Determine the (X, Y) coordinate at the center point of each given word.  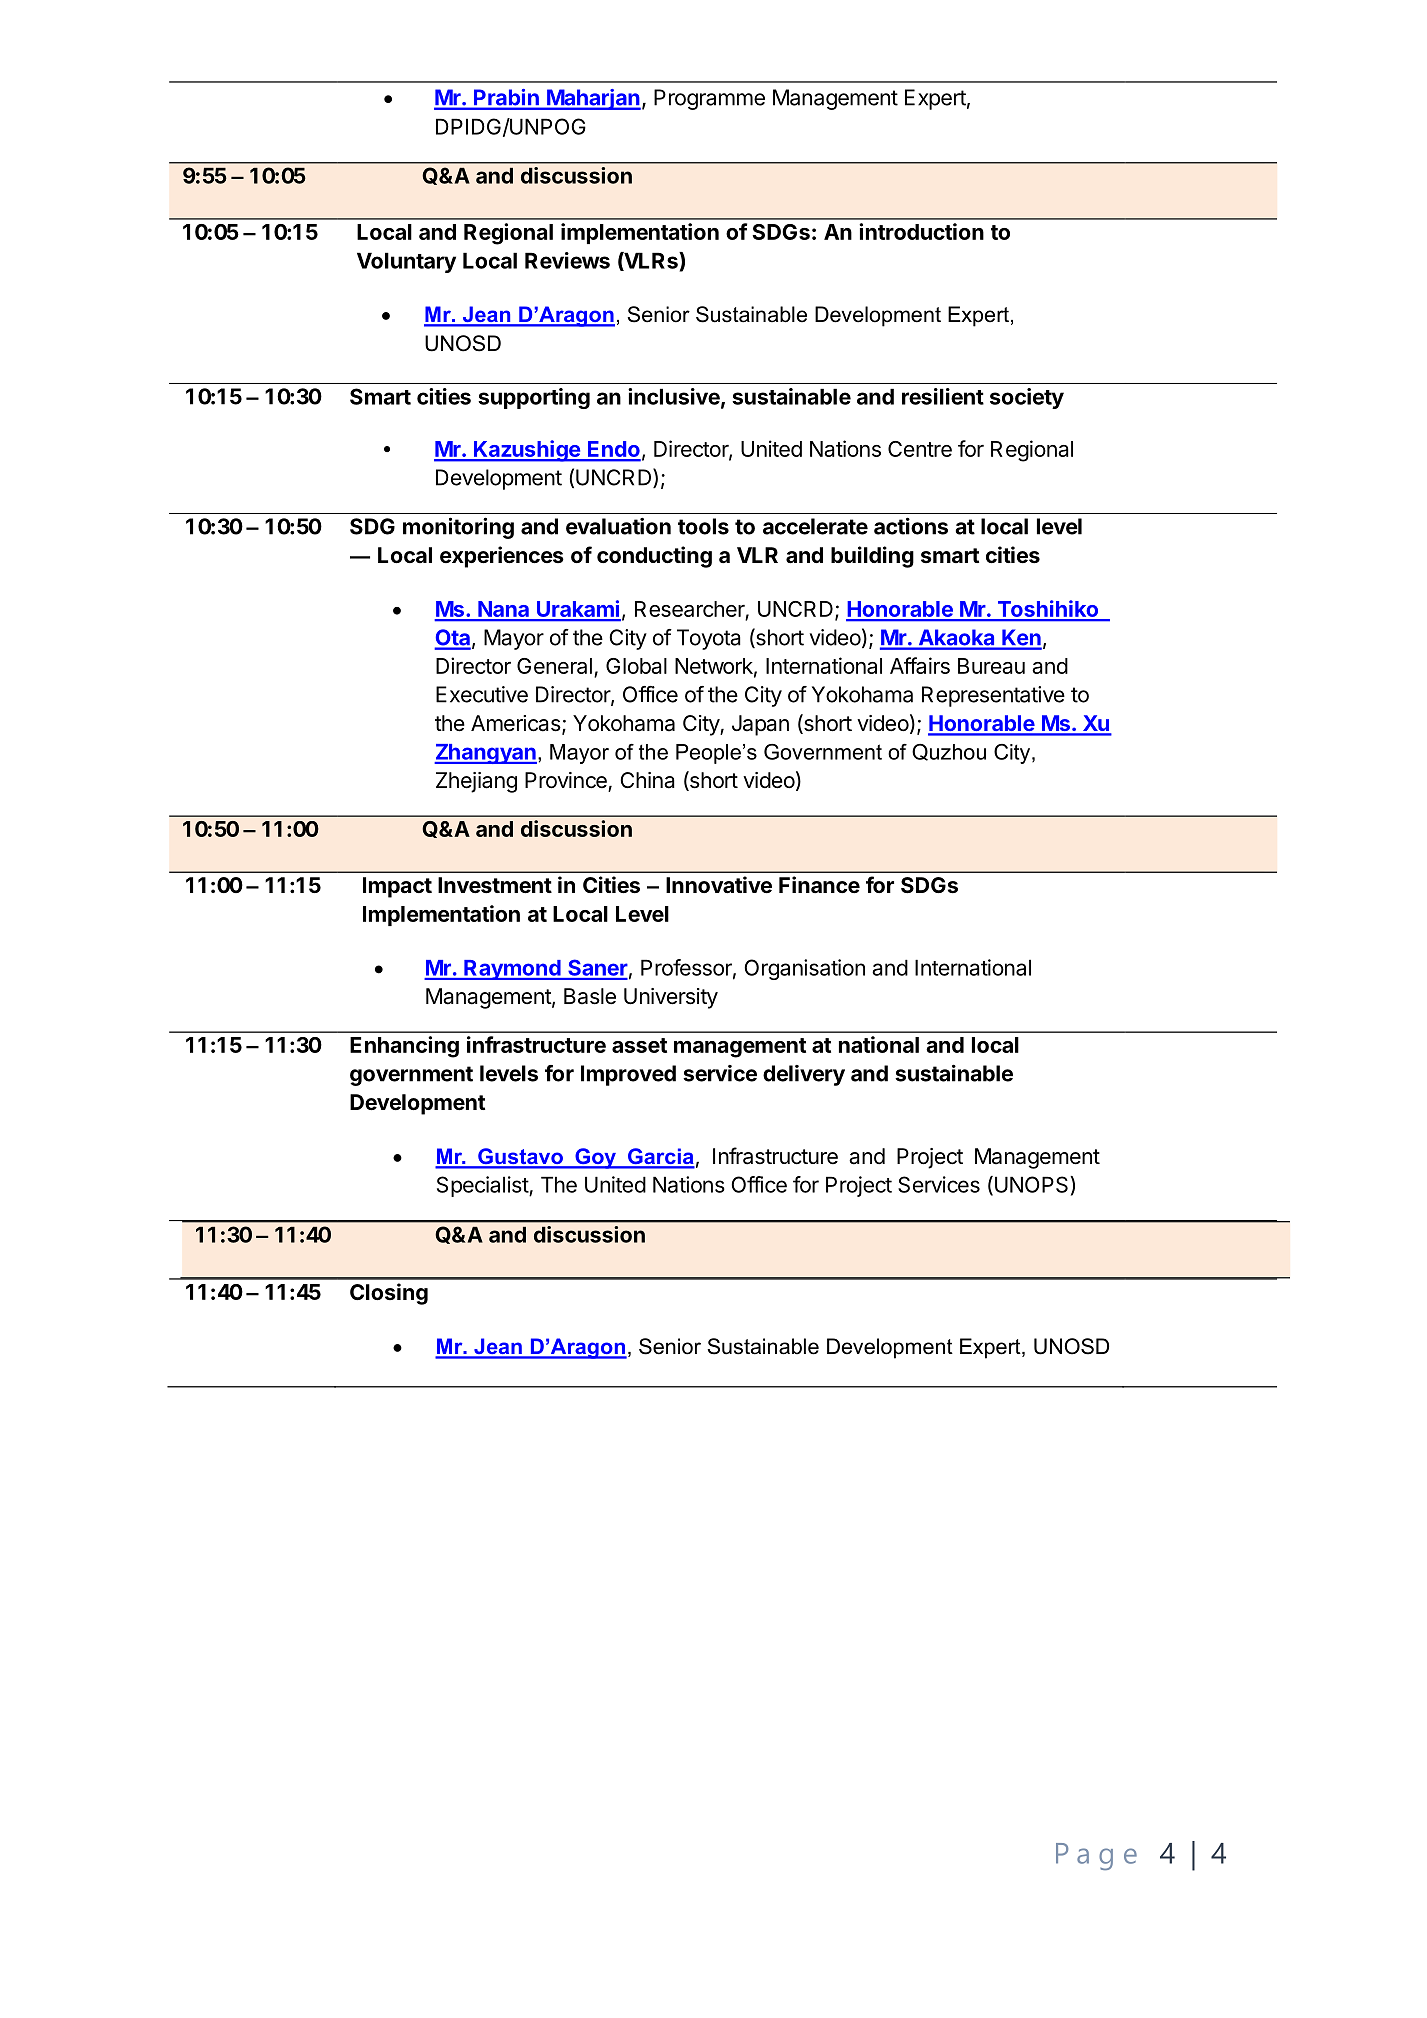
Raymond (512, 970)
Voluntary (406, 262)
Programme (709, 99)
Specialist (483, 1186)
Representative (993, 696)
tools (703, 526)
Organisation (804, 969)
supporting (534, 398)
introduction (921, 231)
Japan (760, 725)
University (671, 998)
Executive (482, 694)
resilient (943, 396)
